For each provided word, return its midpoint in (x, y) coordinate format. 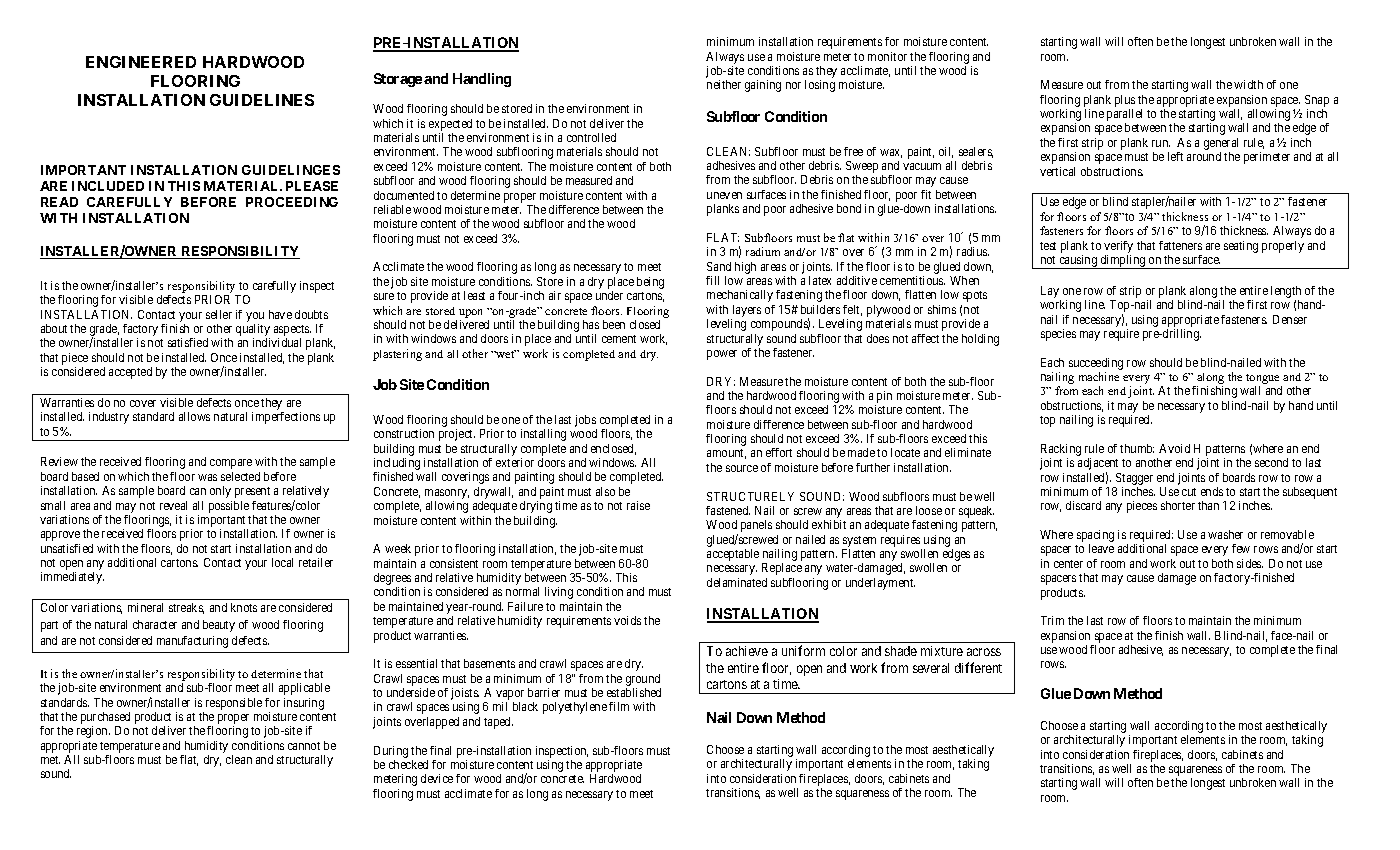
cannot (304, 746)
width (1248, 84)
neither (724, 84)
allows (194, 416)
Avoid (1174, 448)
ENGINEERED (141, 62)
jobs (586, 422)
